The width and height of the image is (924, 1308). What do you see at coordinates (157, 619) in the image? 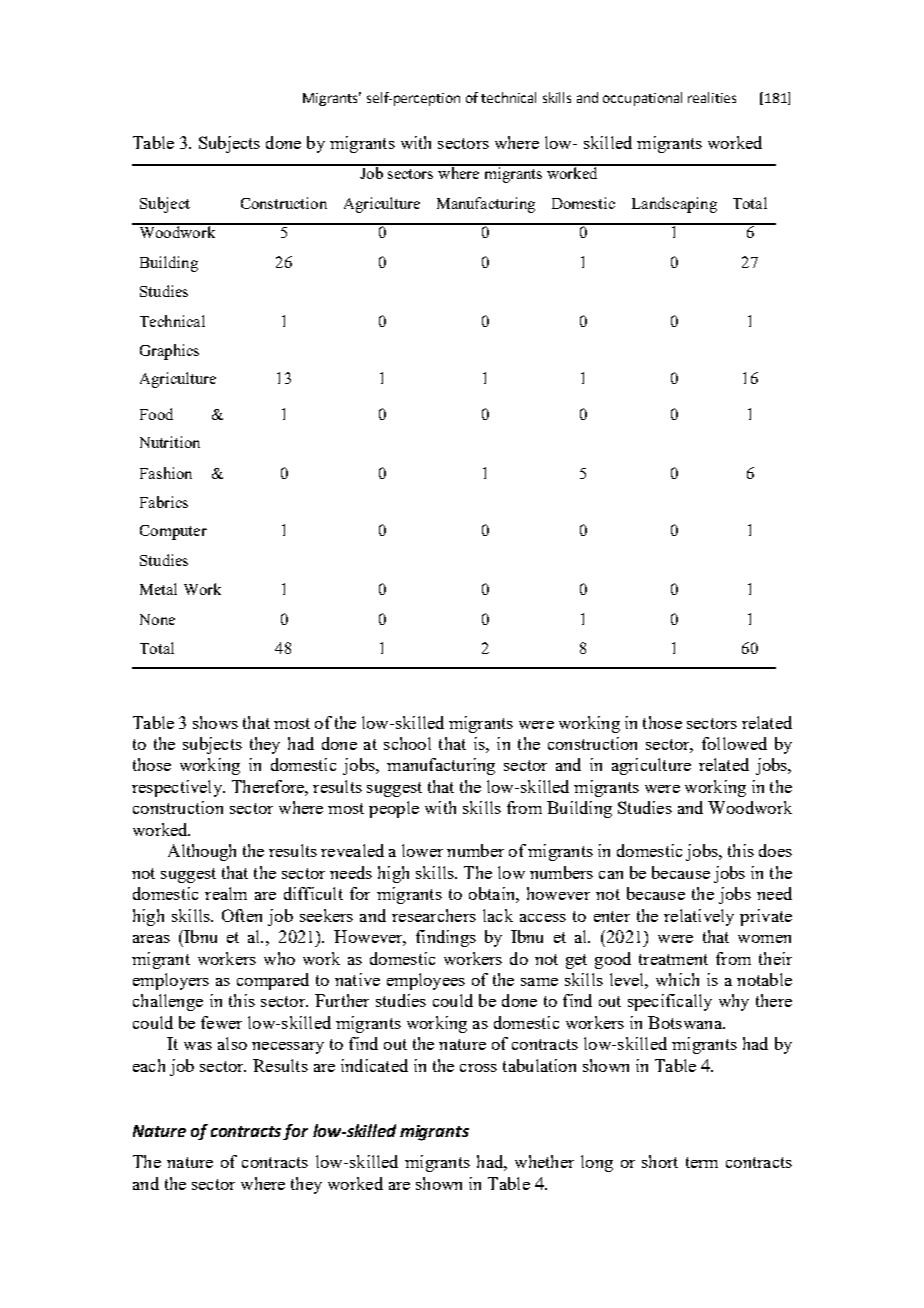
I see `None` at bounding box center [157, 619].
